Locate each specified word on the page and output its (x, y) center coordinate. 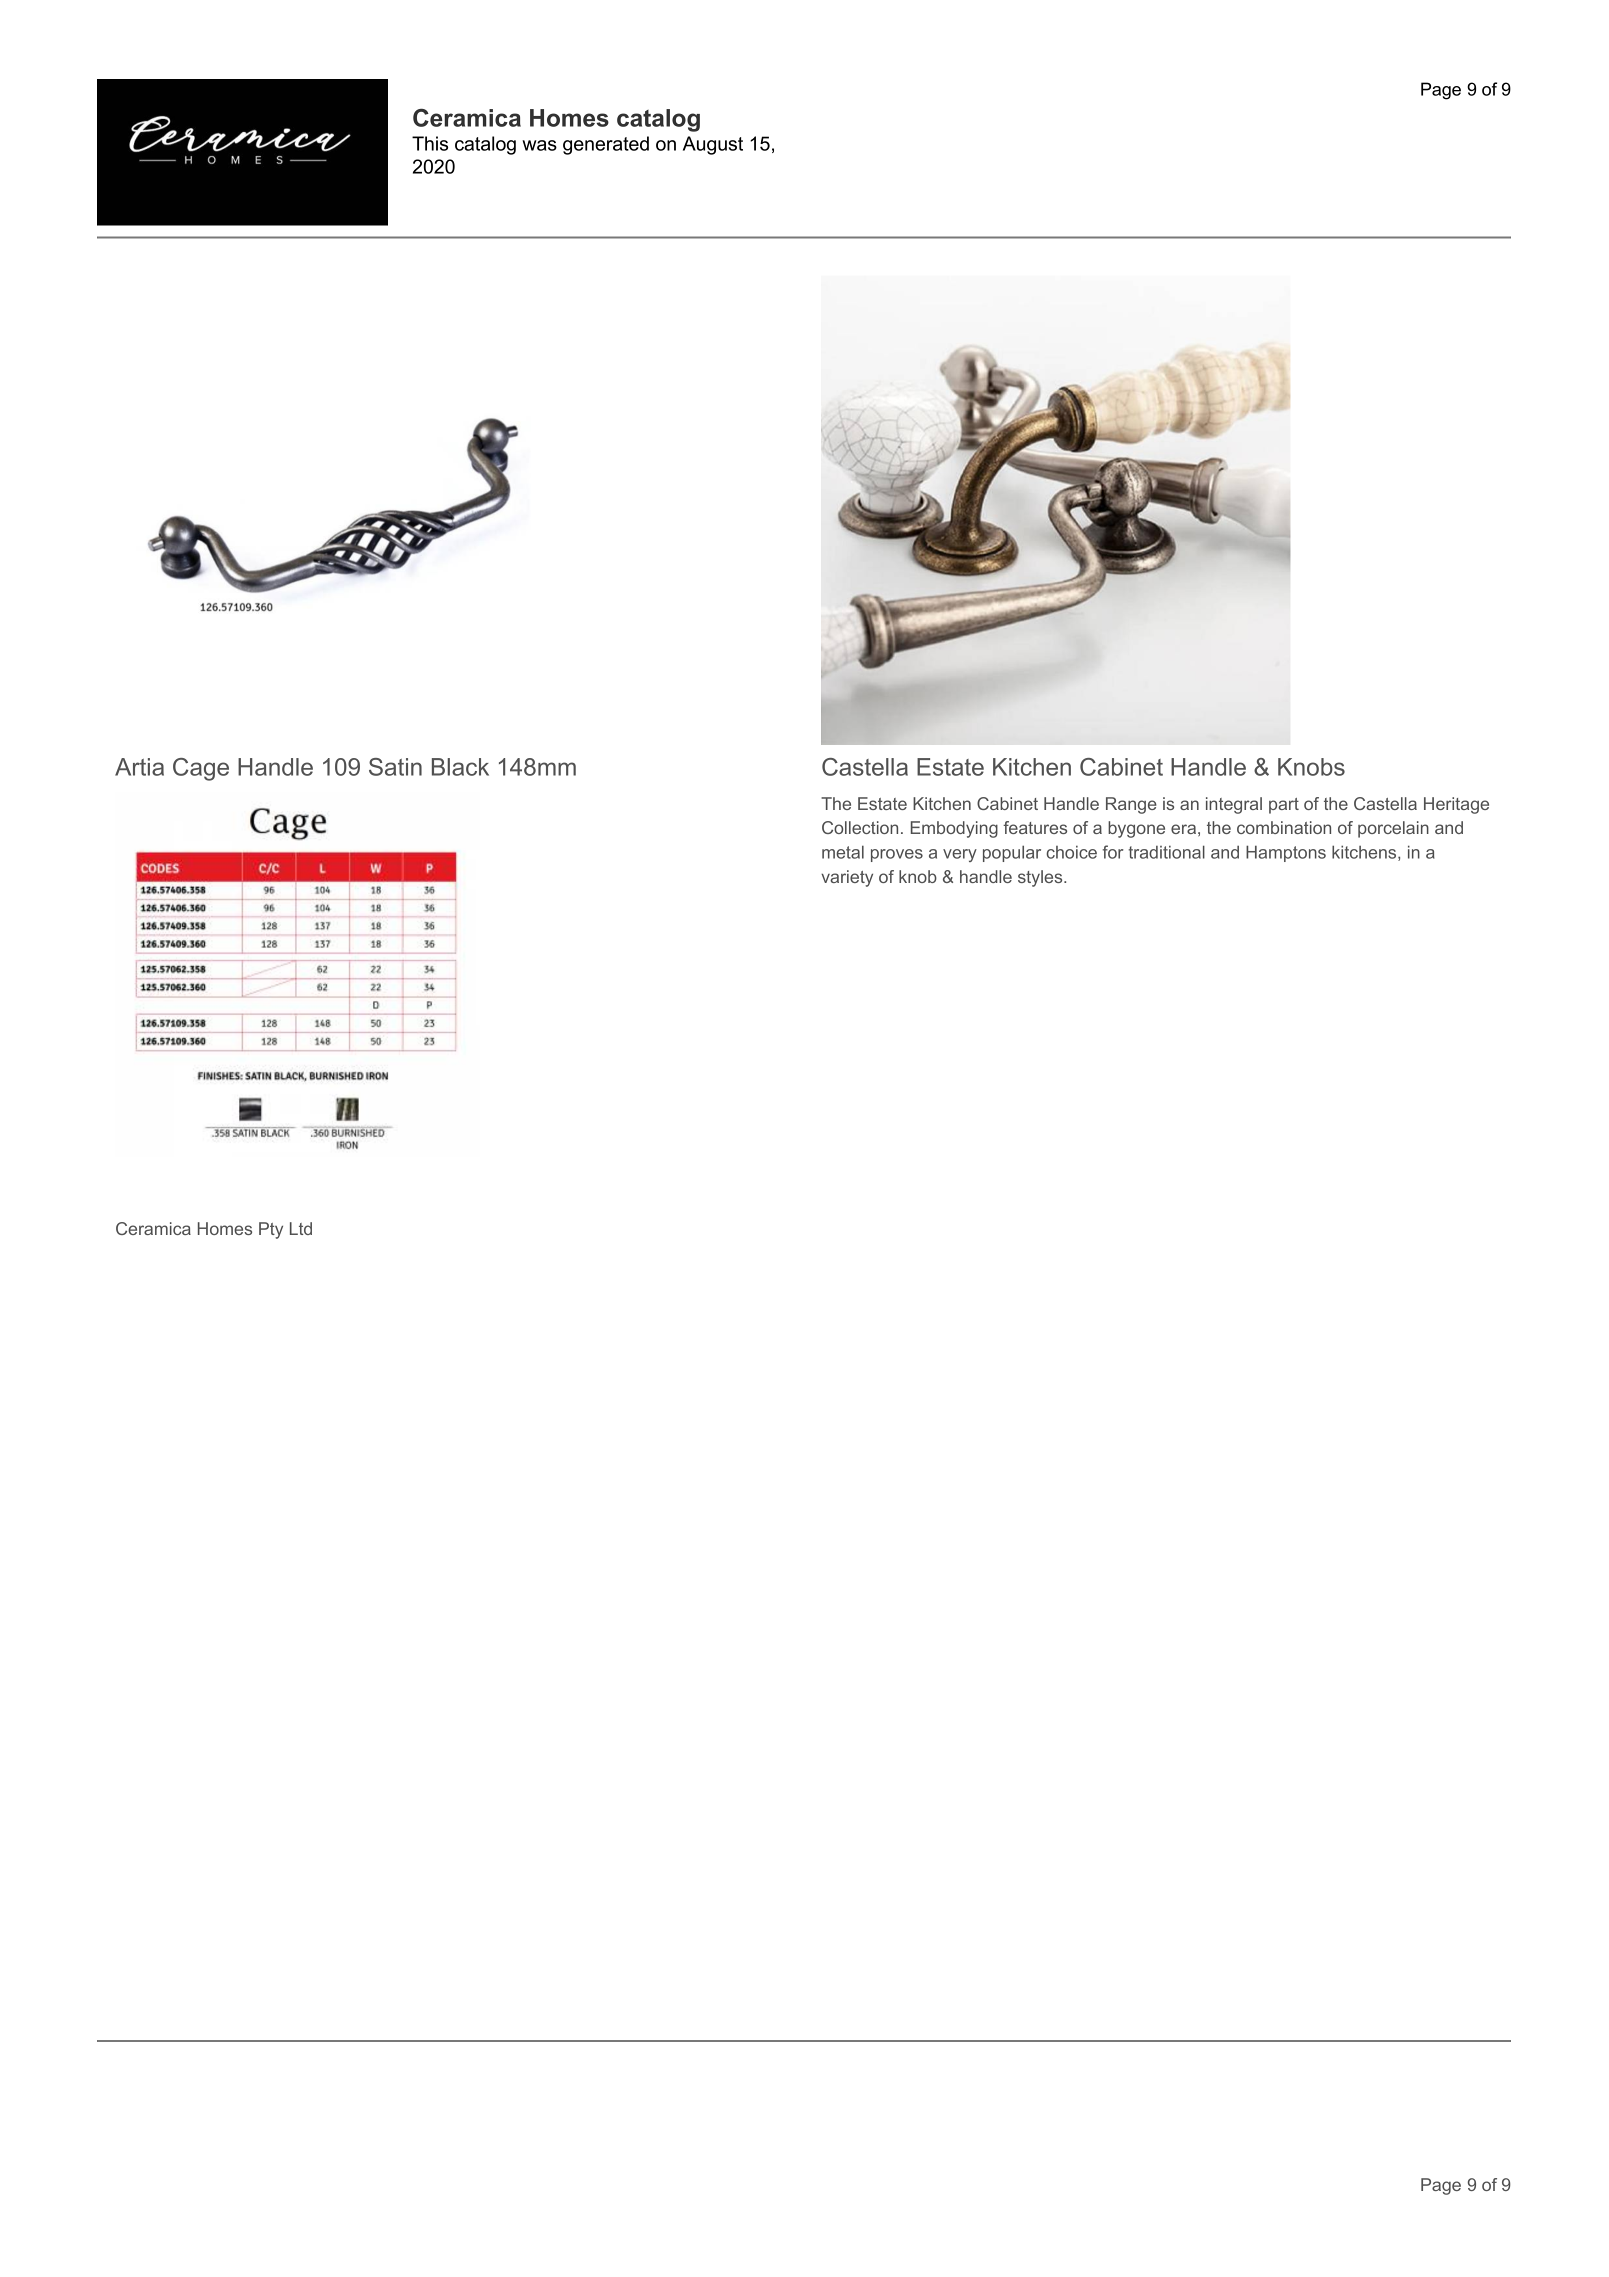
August (713, 145)
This (430, 143)
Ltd (301, 1228)
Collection (860, 827)
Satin (395, 767)
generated (606, 145)
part (1284, 806)
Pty (271, 1230)
